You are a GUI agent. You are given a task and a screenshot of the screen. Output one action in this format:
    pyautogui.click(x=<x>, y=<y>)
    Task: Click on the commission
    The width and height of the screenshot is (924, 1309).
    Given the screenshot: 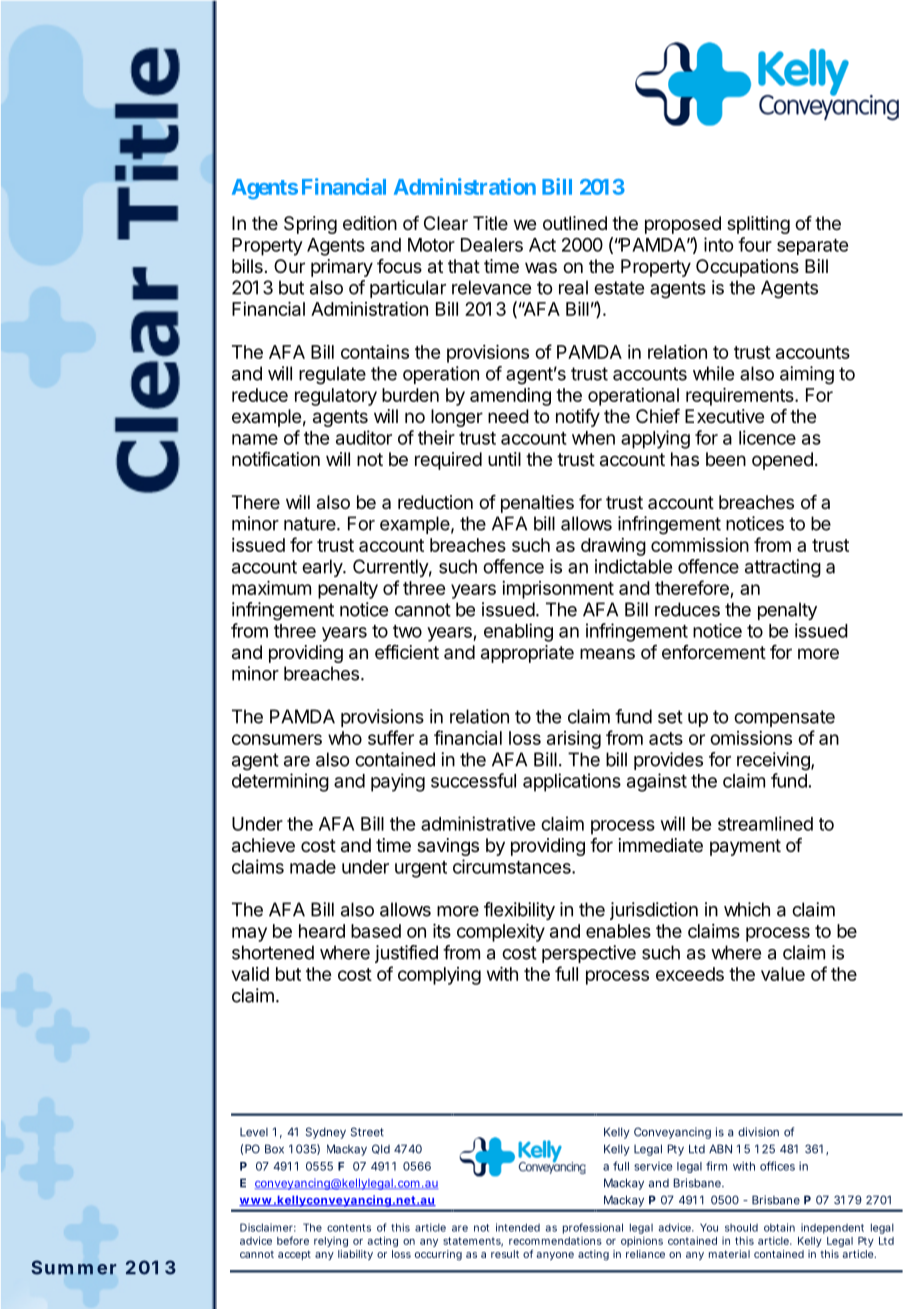 What is the action you would take?
    pyautogui.click(x=700, y=545)
